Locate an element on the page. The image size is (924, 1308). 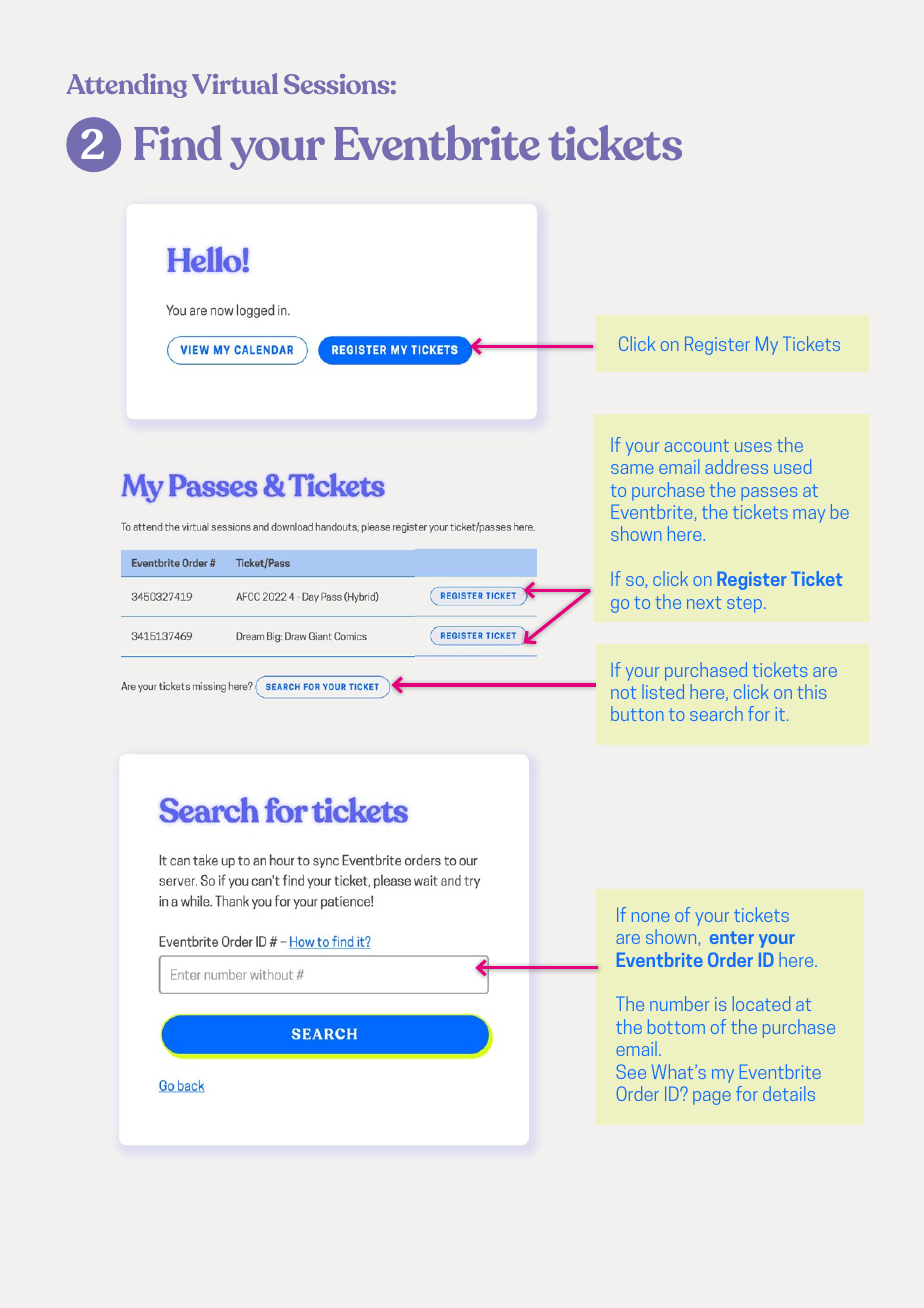
uses is located at coordinates (753, 447).
